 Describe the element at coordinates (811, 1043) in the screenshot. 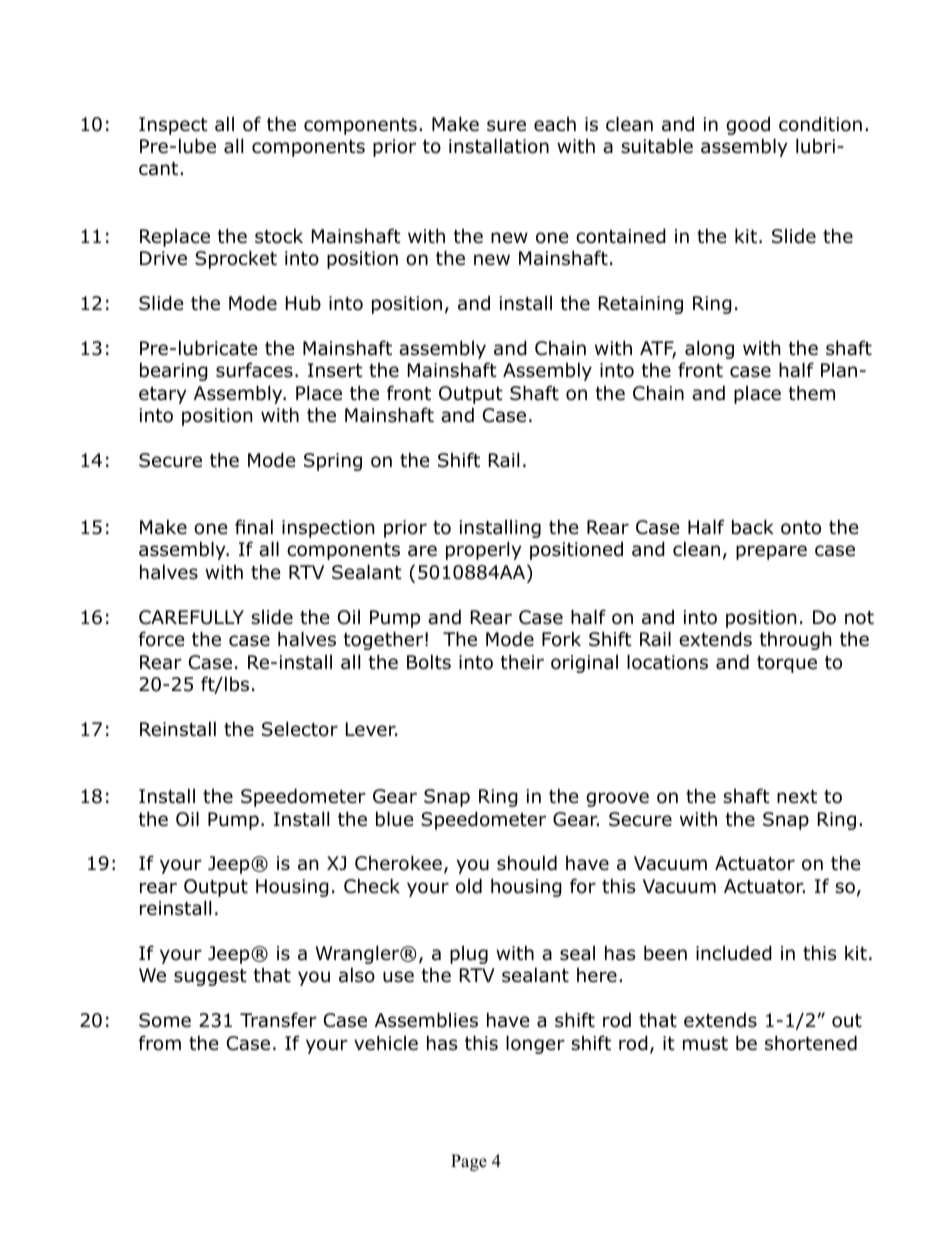

I see `shortened` at that location.
